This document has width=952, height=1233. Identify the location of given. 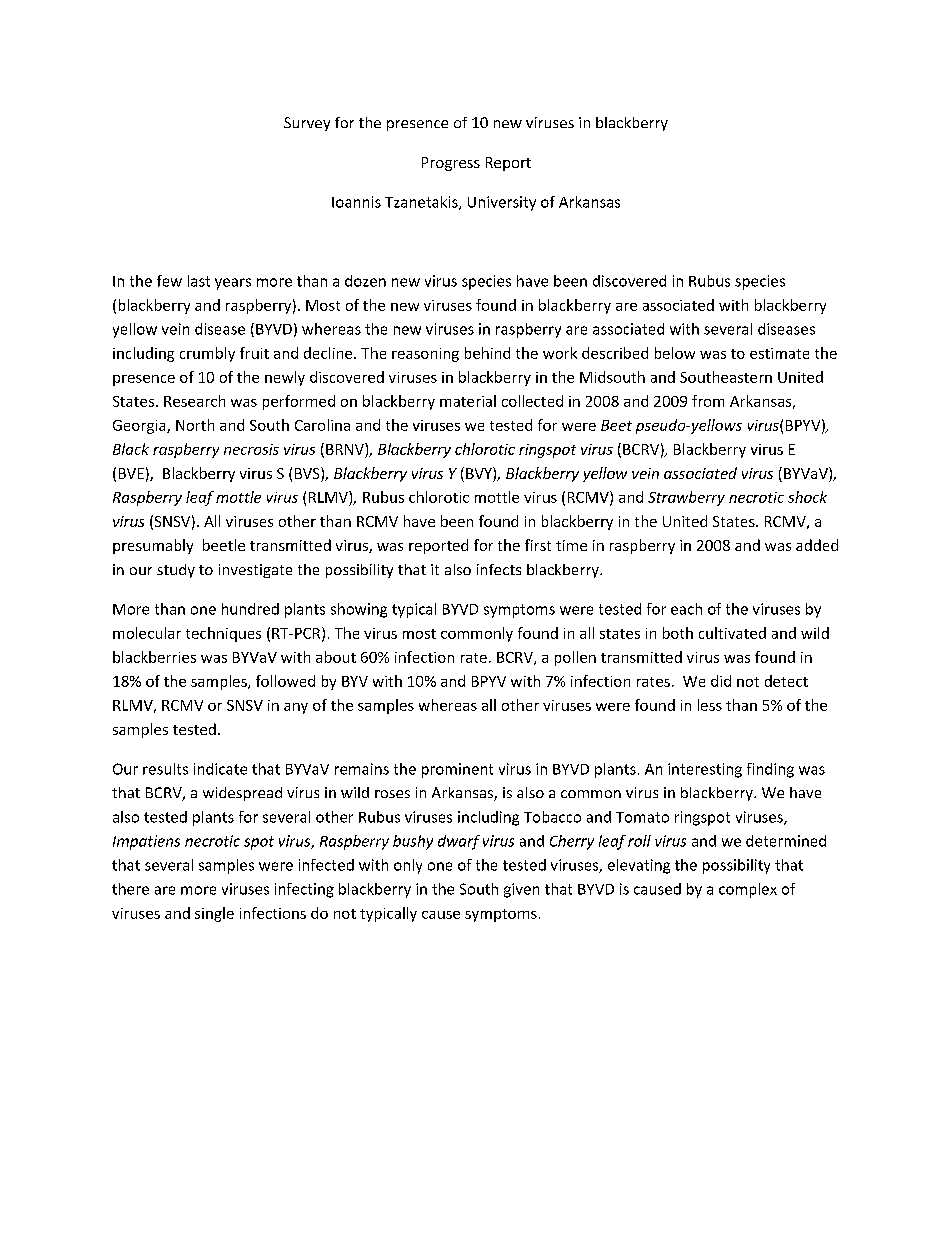
(521, 890).
